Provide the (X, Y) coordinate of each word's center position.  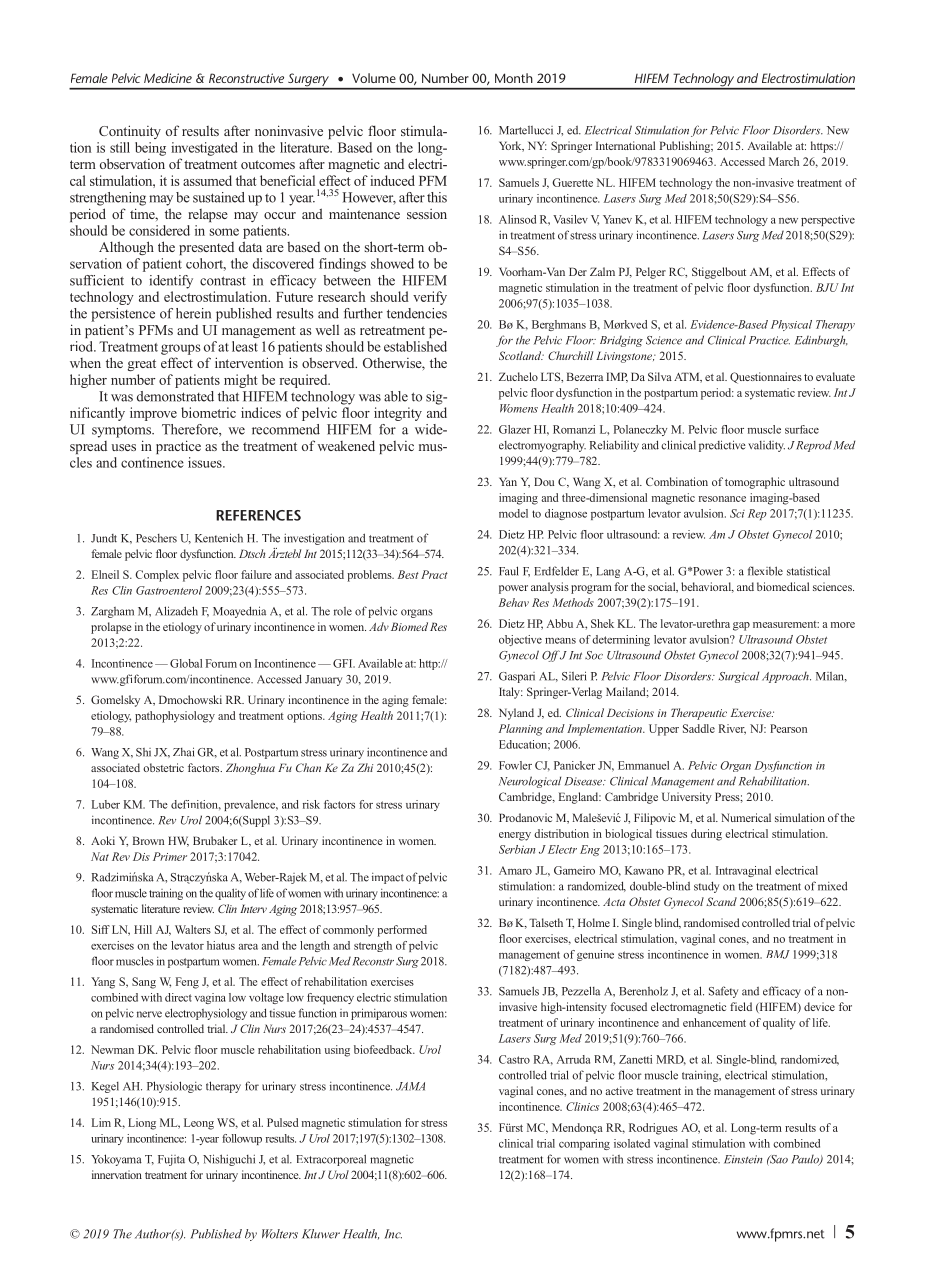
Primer (170, 856)
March (784, 161)
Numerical (746, 817)
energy (515, 836)
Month (514, 78)
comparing (584, 1144)
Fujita (171, 1160)
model (513, 513)
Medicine (168, 78)
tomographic (755, 483)
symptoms (123, 432)
